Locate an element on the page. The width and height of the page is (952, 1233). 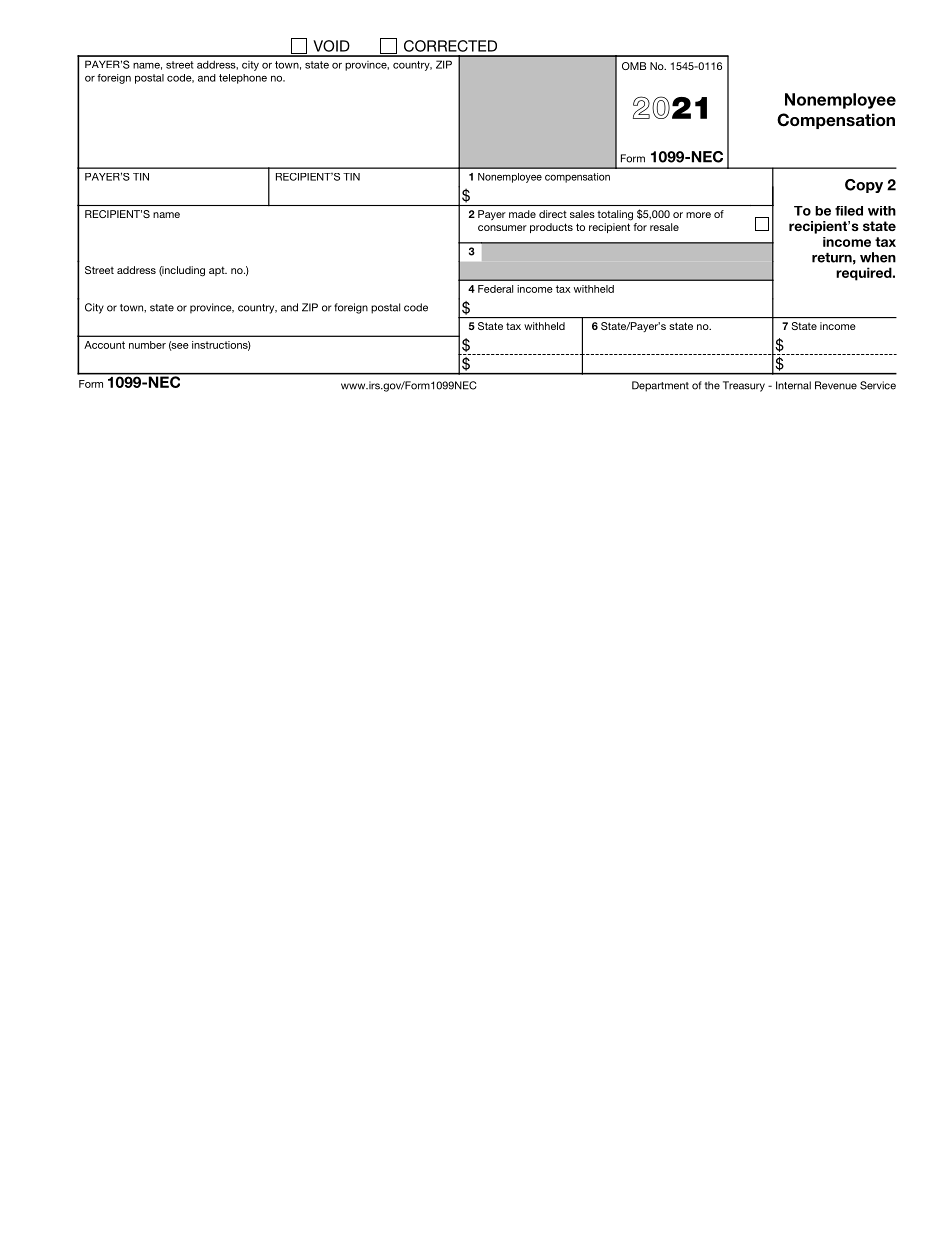
telephone is located at coordinates (243, 79).
